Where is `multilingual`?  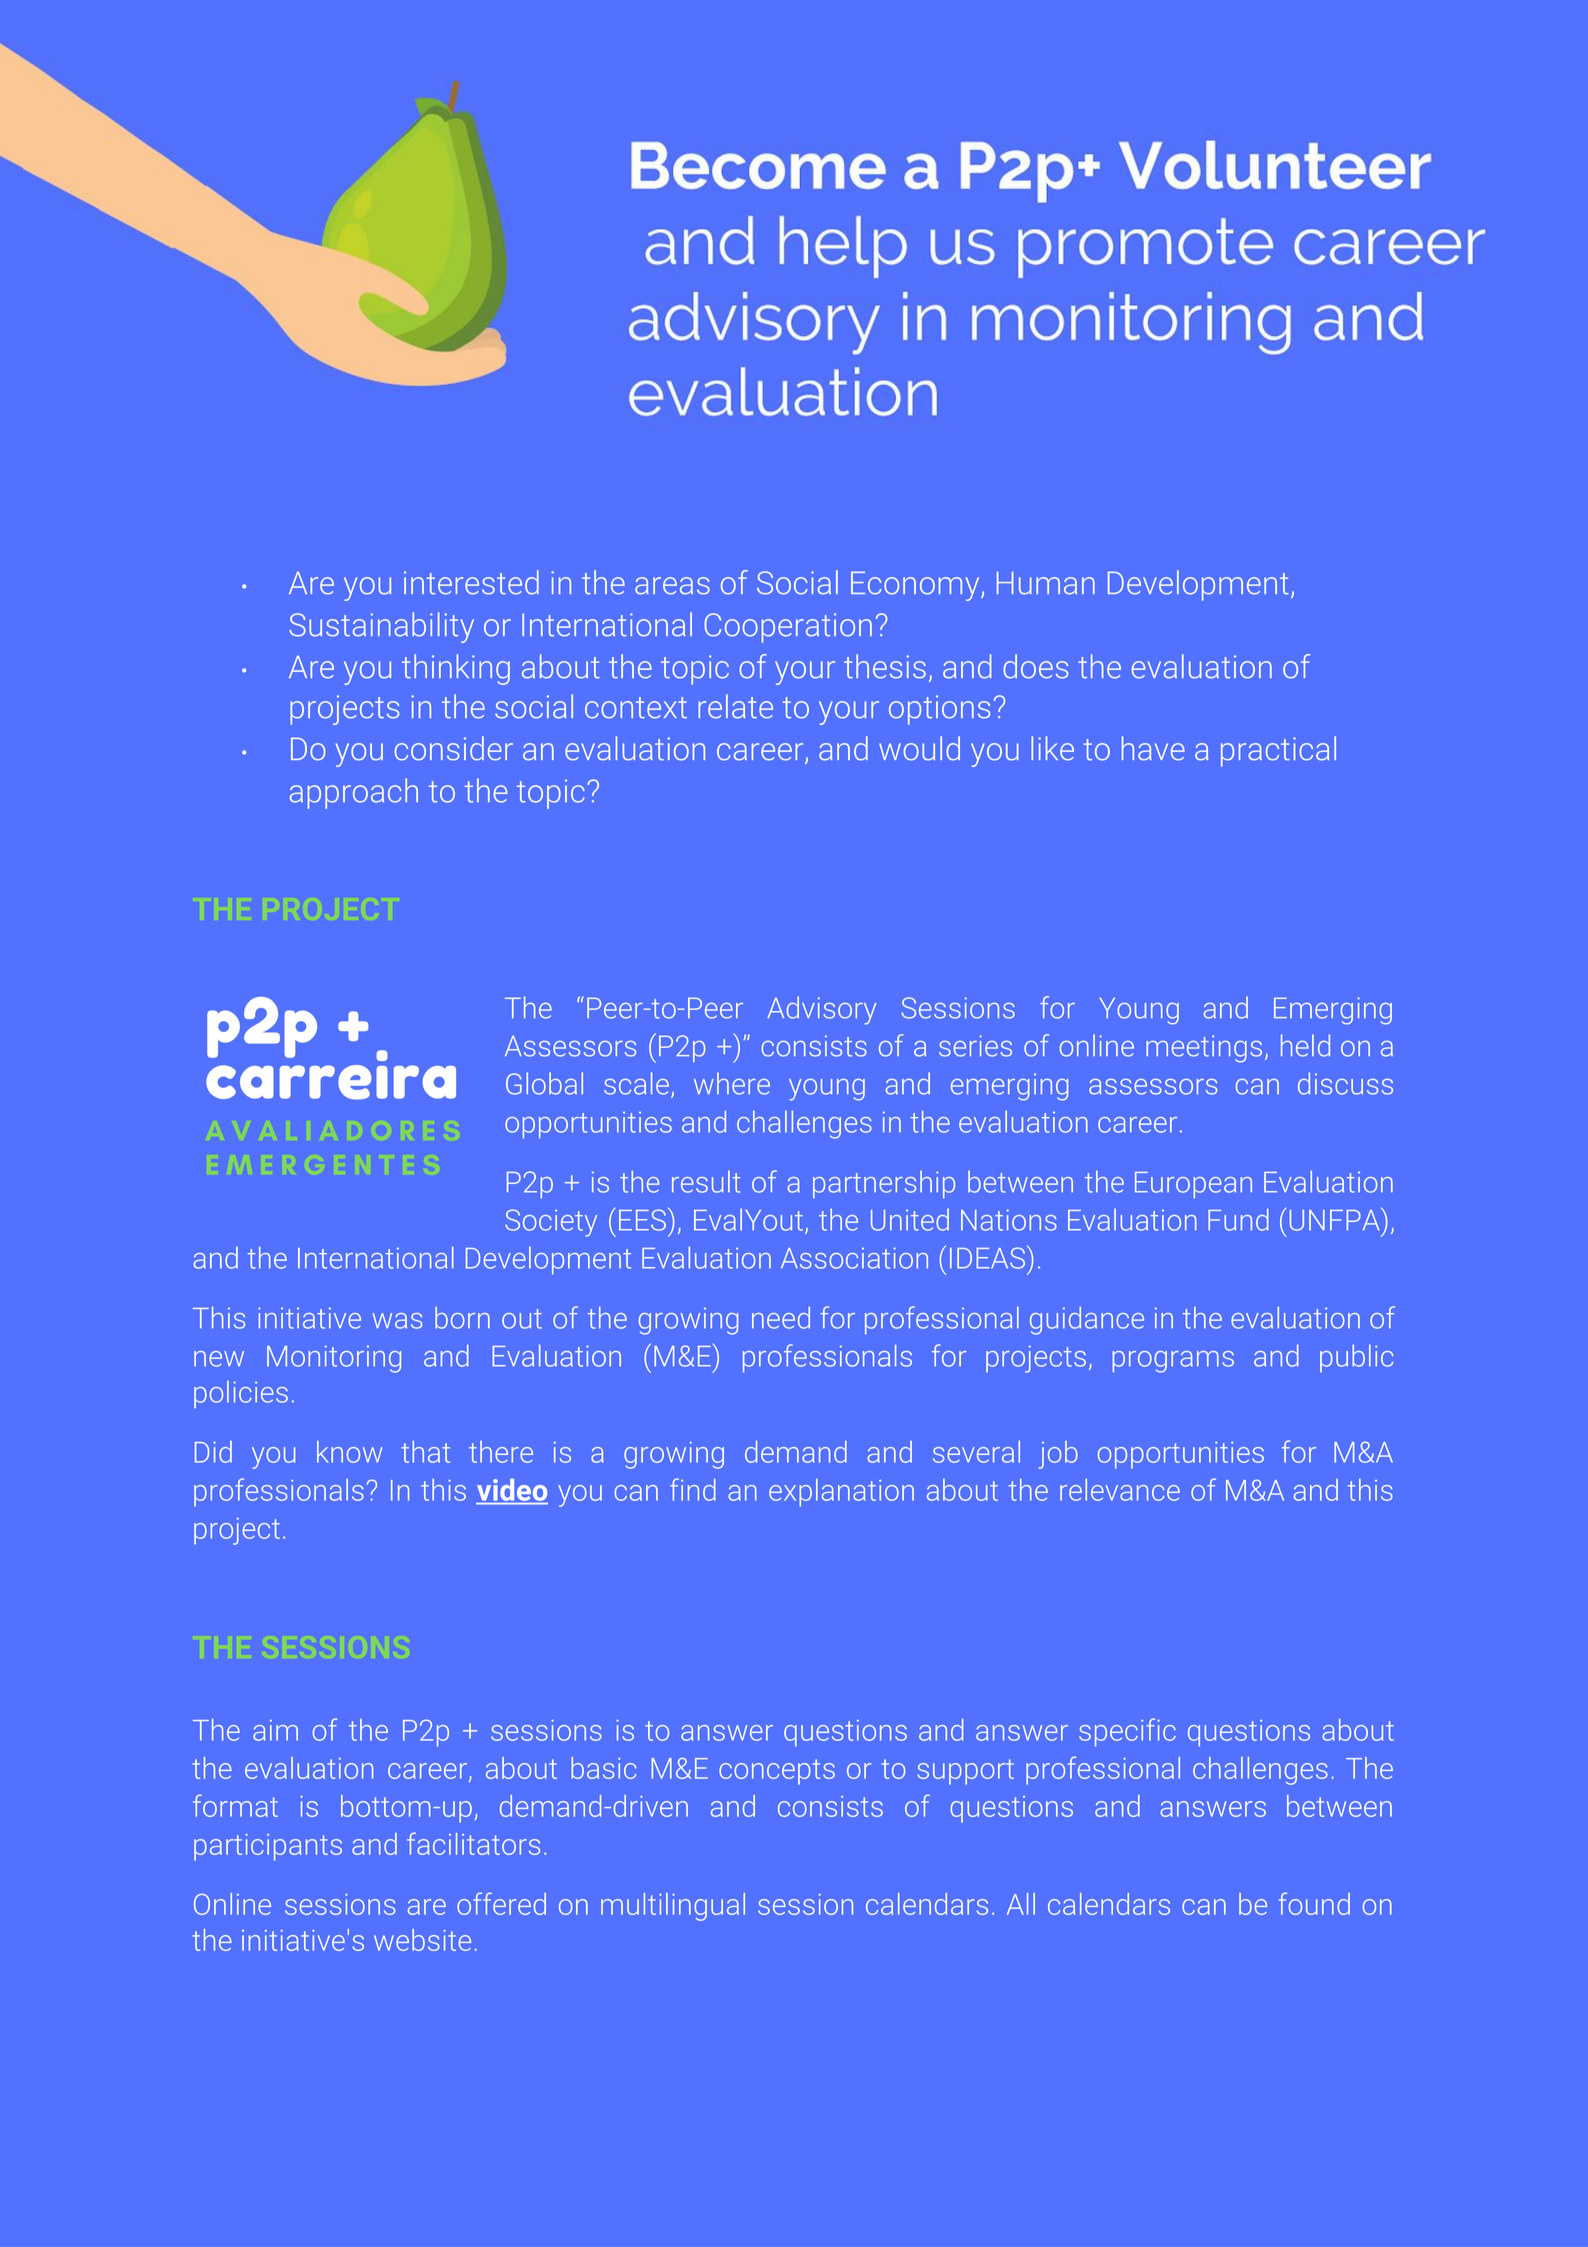 multilingual is located at coordinates (673, 1907).
